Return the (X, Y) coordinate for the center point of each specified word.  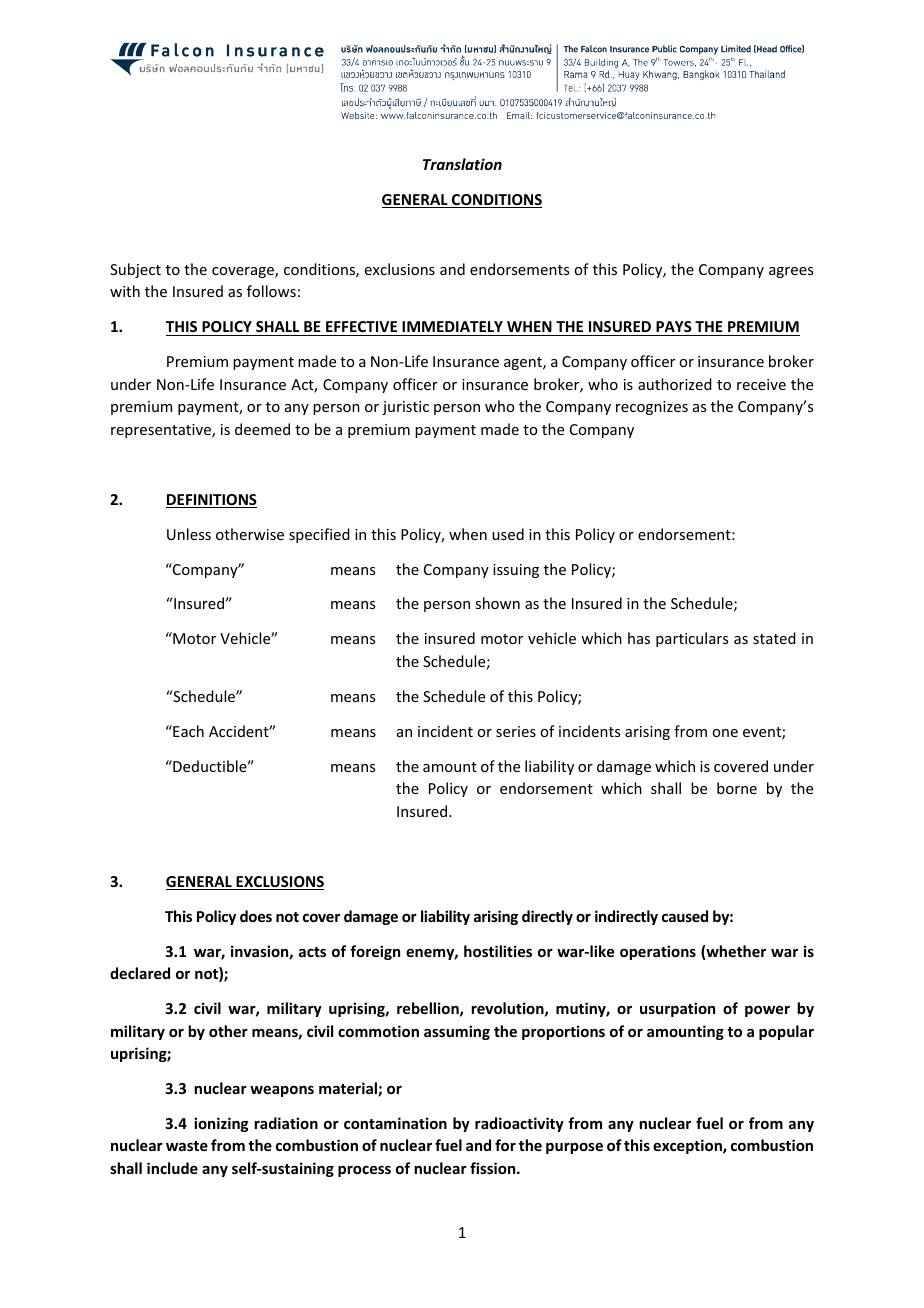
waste (187, 1146)
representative (162, 431)
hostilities (498, 951)
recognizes (652, 408)
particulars (692, 639)
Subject (135, 270)
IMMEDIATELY (452, 326)
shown (497, 603)
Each (187, 731)
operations (658, 952)
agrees (791, 272)
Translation (462, 164)
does (256, 916)
